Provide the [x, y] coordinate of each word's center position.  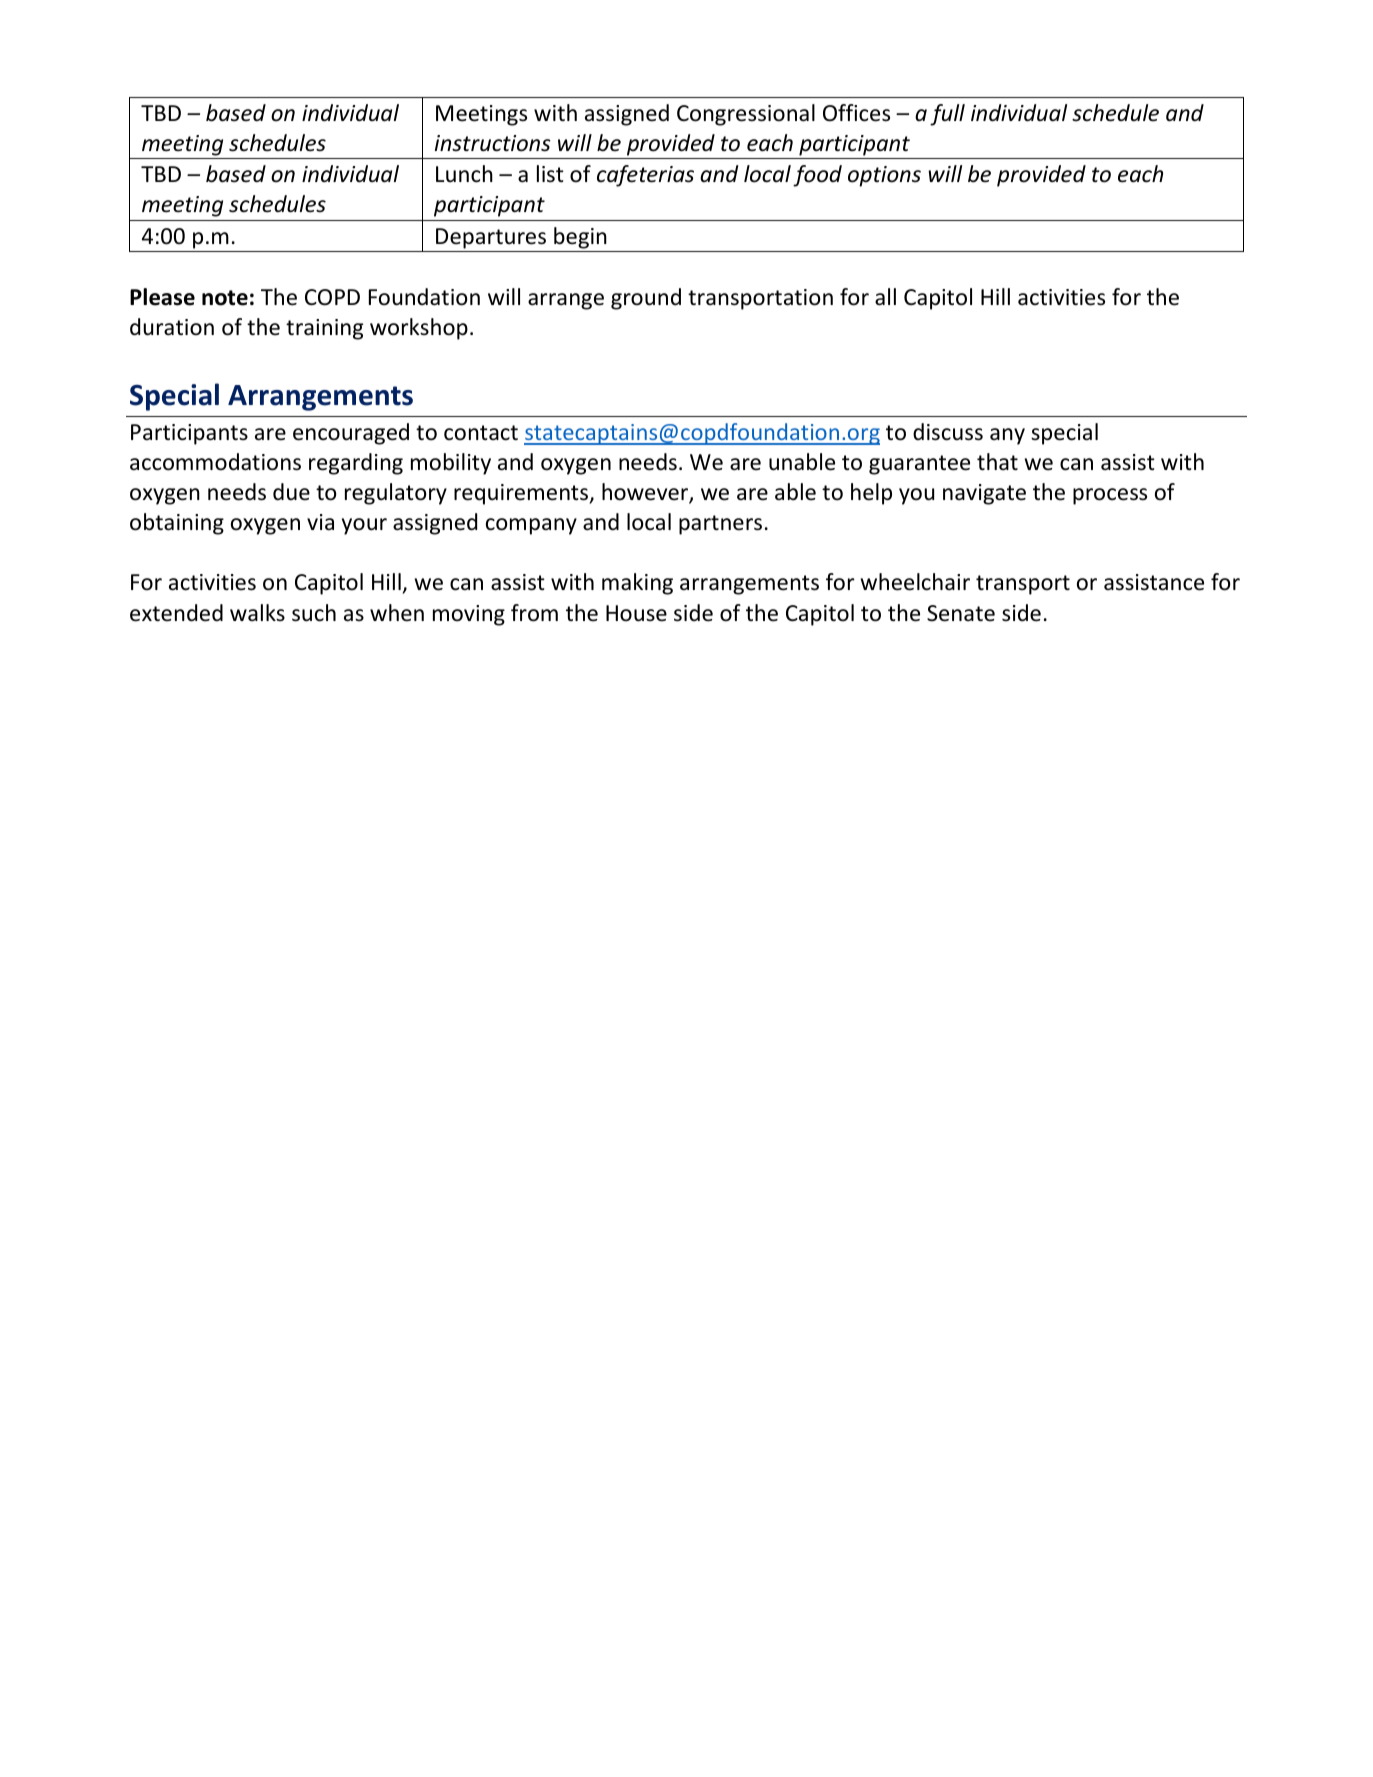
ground [646, 299]
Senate [961, 613]
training [324, 329]
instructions [493, 143]
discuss [948, 432]
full [947, 115]
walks [257, 613]
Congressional [746, 115]
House [636, 613]
